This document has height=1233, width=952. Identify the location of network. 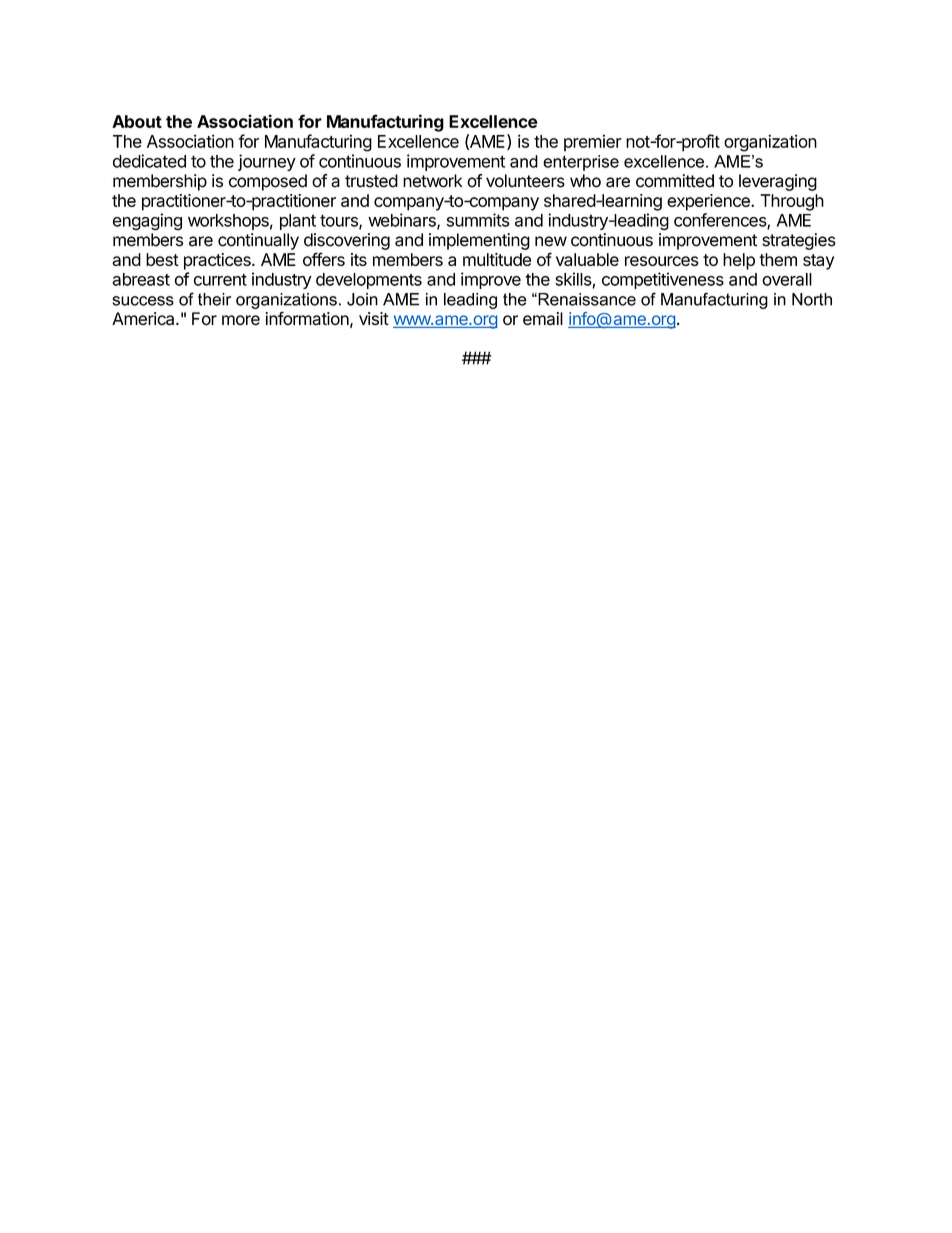
(433, 181).
